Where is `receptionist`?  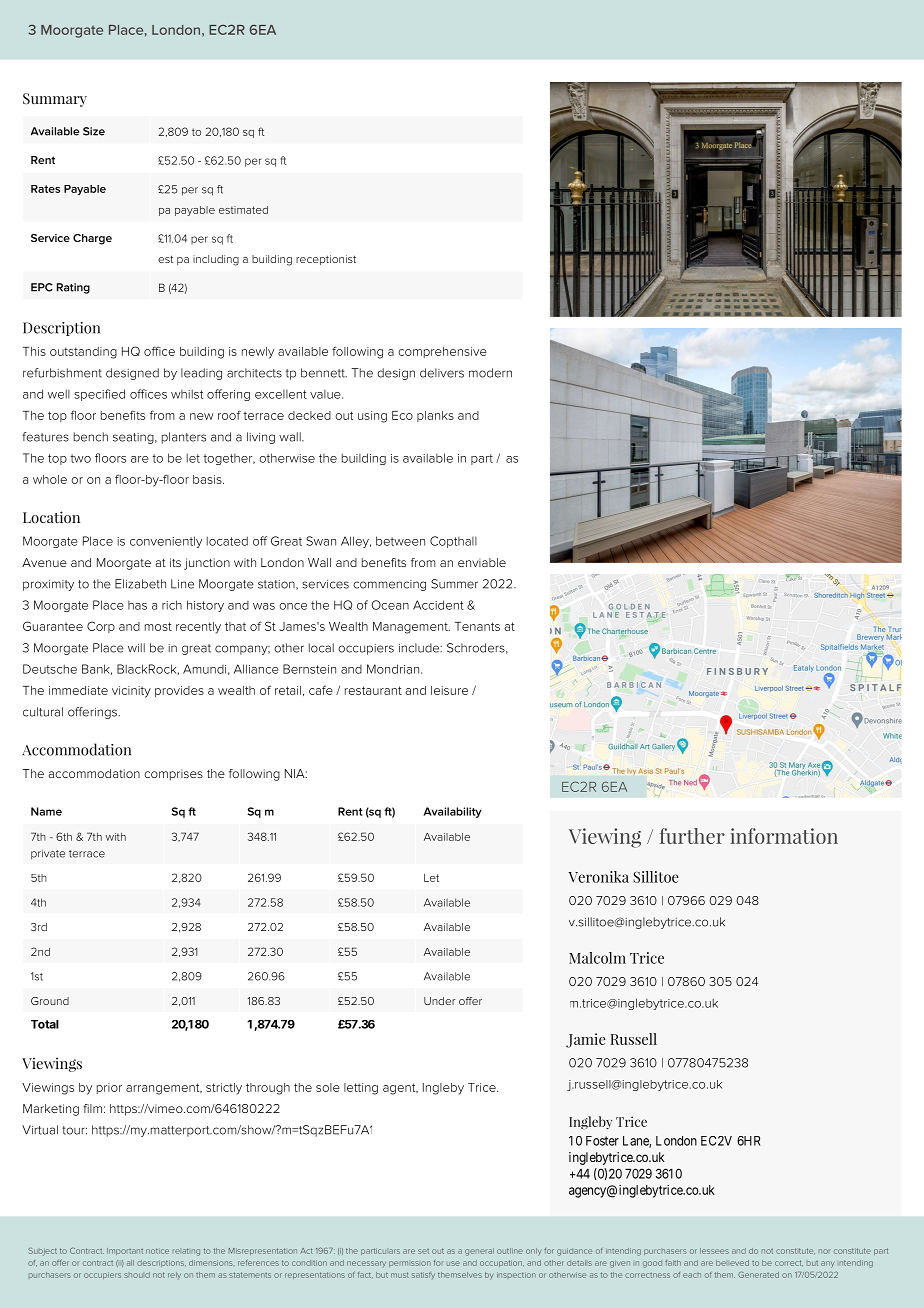
receptionist is located at coordinates (326, 260).
